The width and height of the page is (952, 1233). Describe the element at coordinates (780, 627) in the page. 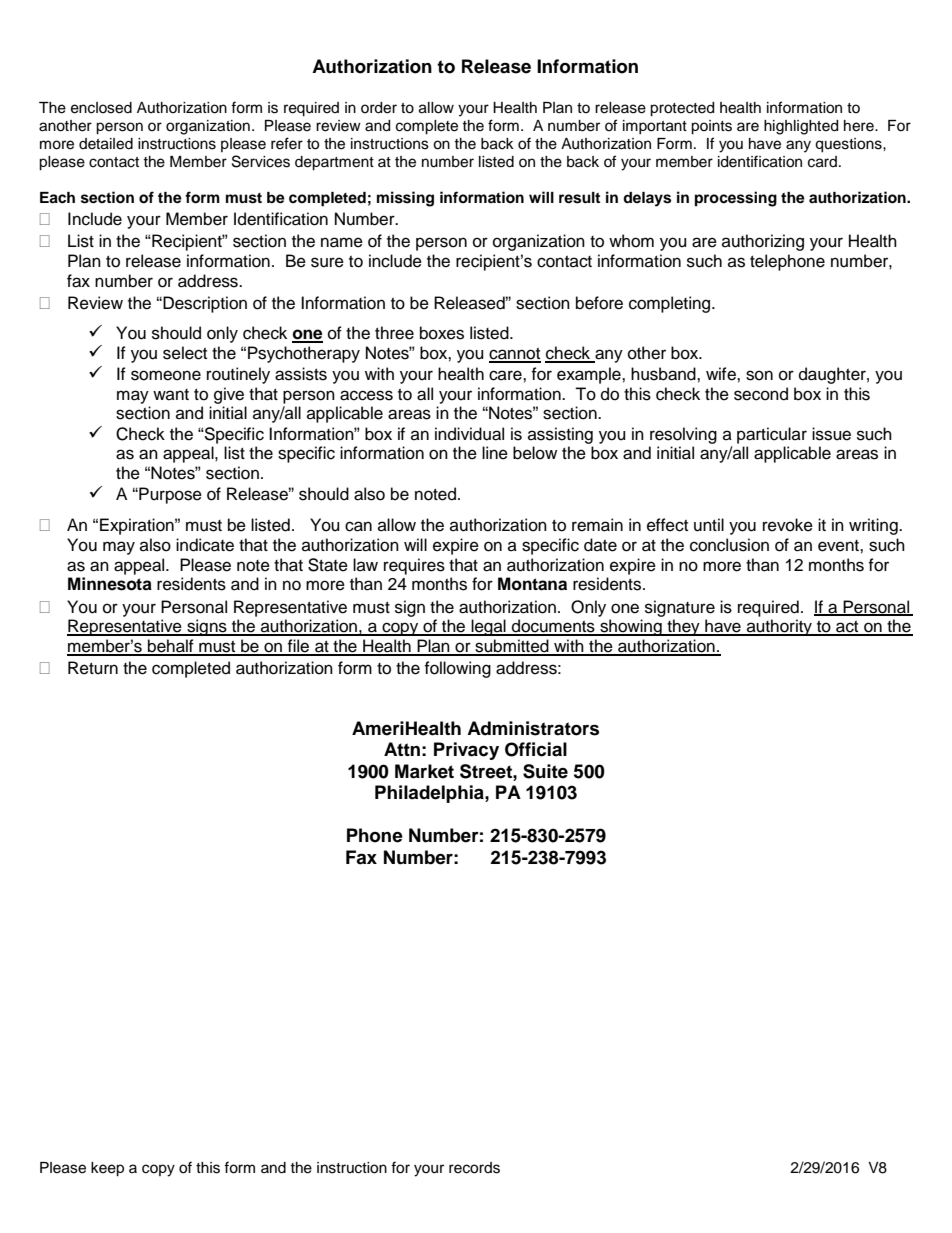

I see `authority` at that location.
